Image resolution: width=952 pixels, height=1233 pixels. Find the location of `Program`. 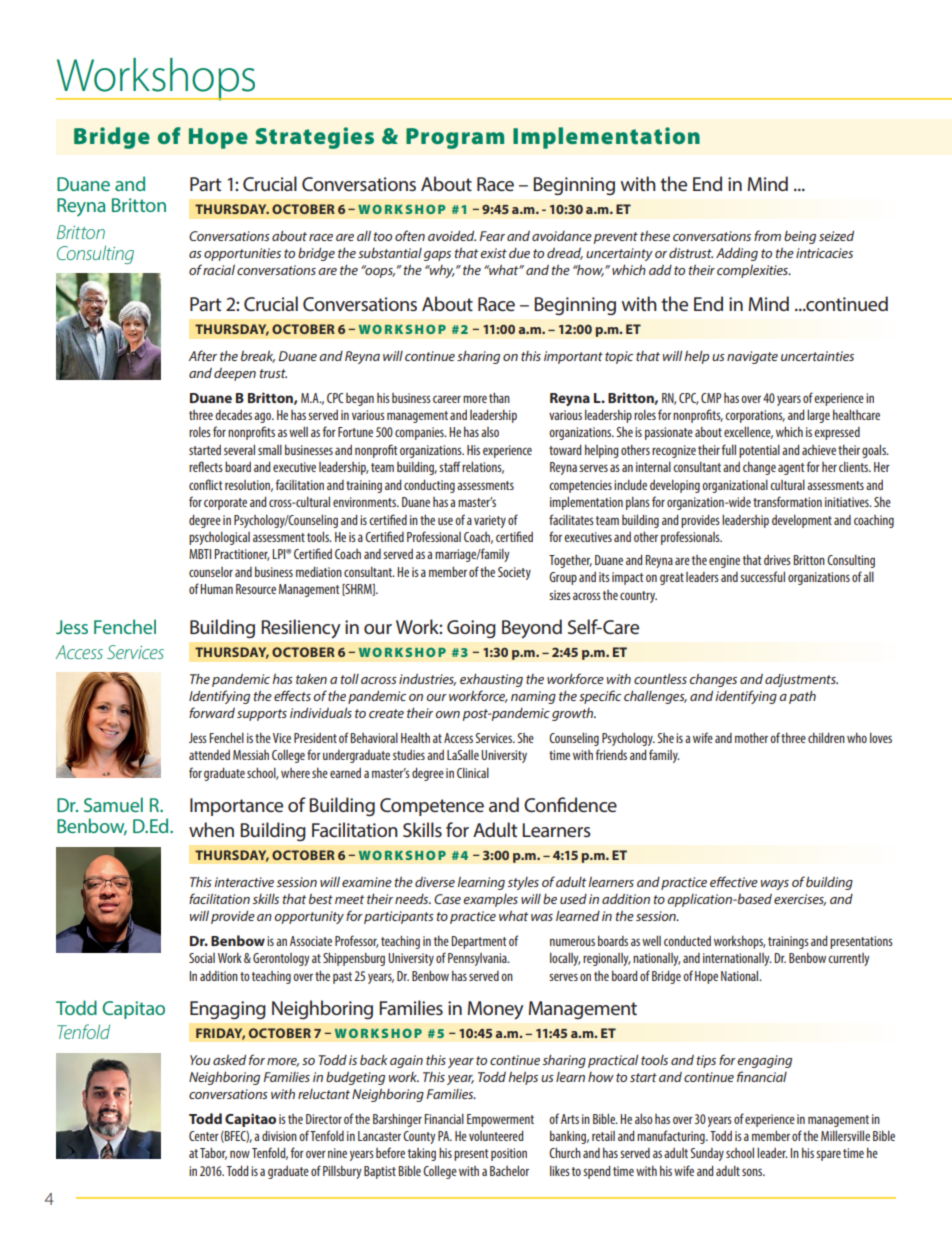

Program is located at coordinates (455, 138).
